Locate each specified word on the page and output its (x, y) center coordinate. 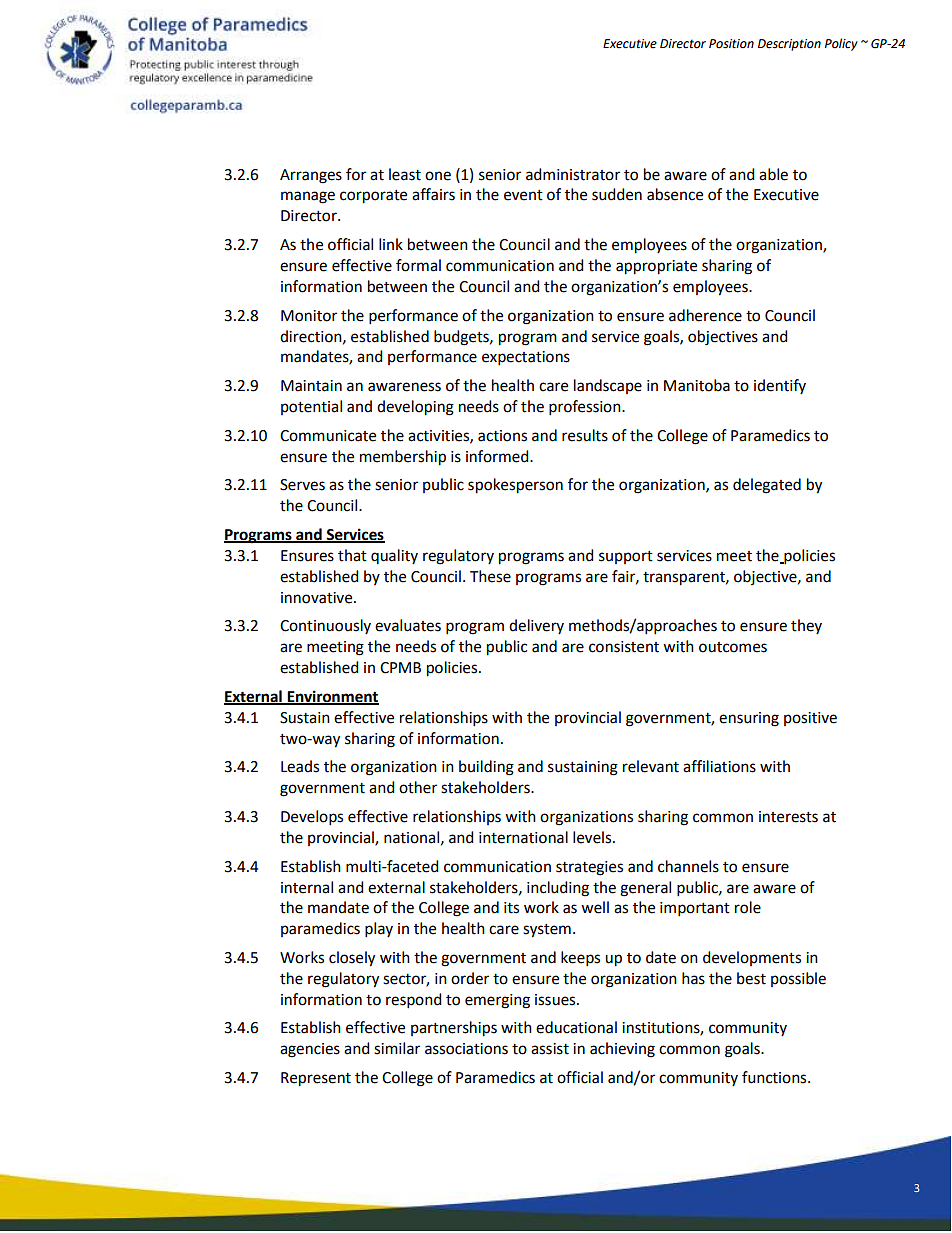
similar (397, 1048)
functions (775, 1077)
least (405, 174)
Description (789, 45)
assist (550, 1049)
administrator (573, 174)
